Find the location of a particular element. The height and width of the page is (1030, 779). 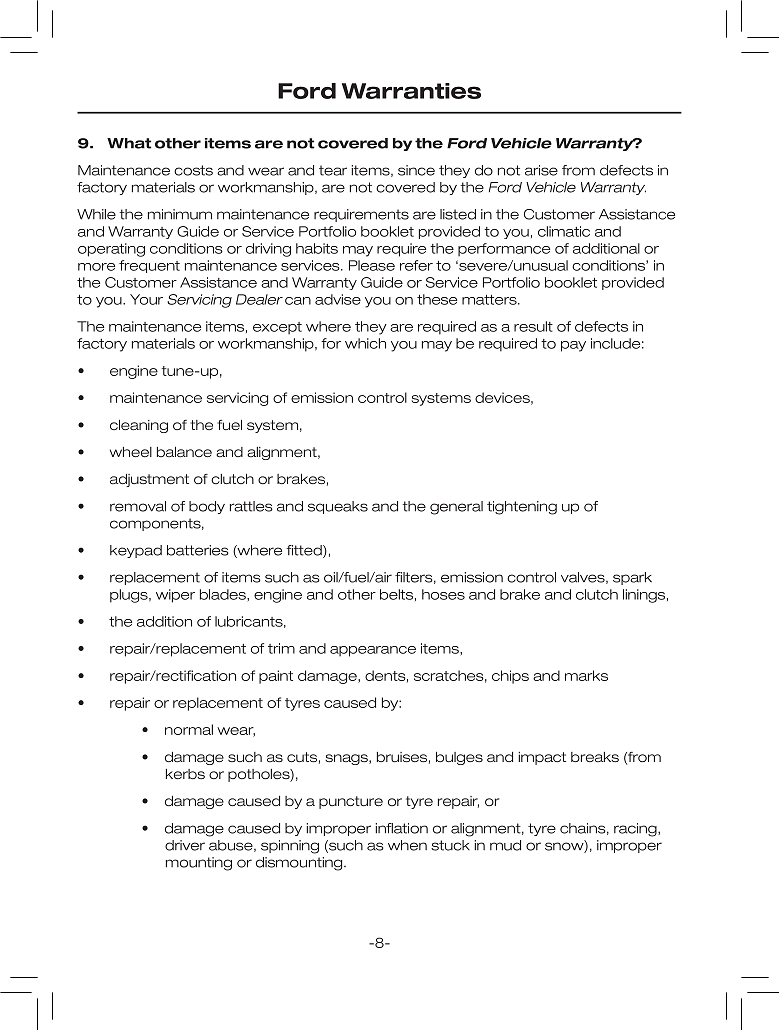

squeaks is located at coordinates (338, 507).
